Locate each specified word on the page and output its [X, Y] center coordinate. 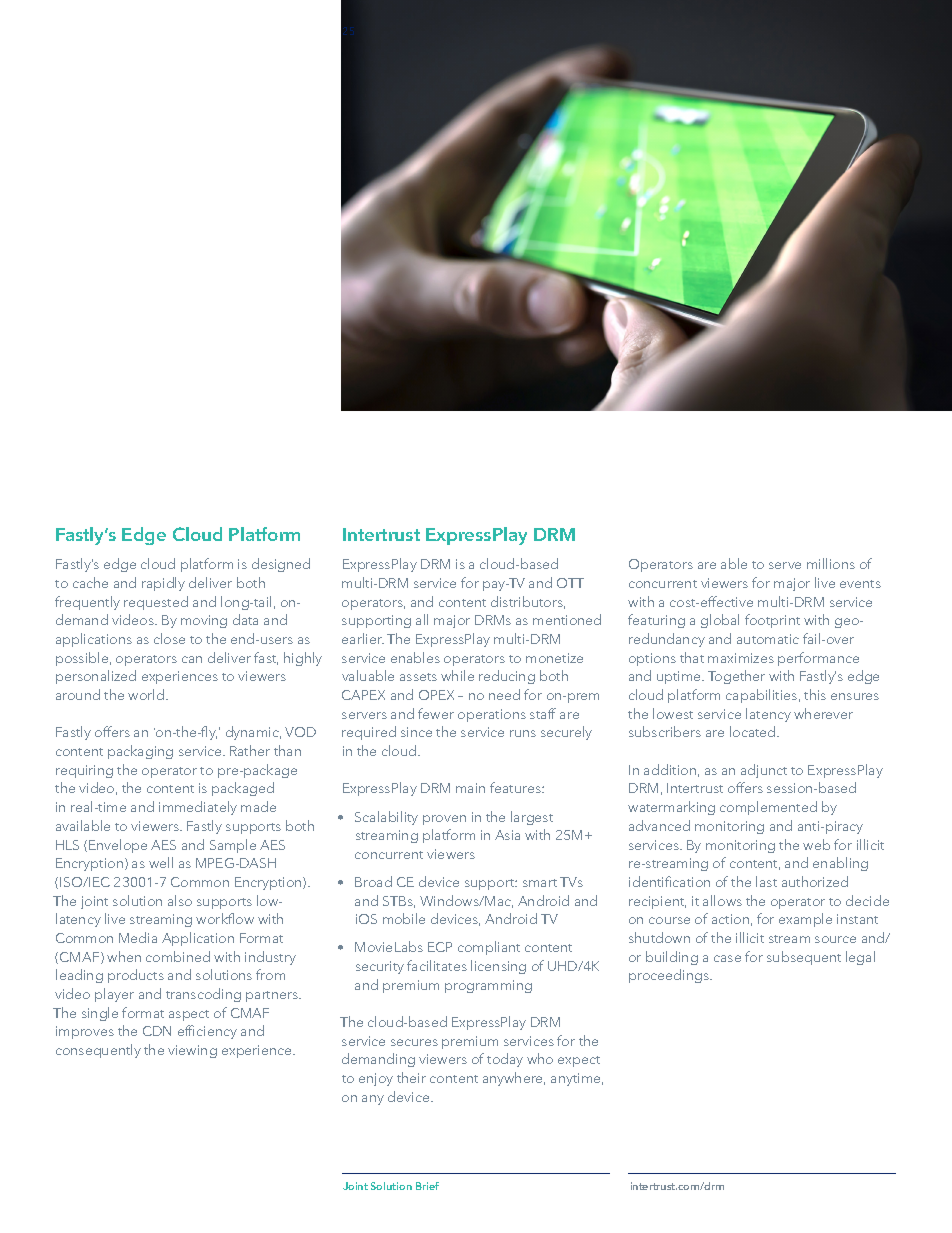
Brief [427, 1186]
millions [831, 563]
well [161, 862]
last [766, 881]
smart [540, 883]
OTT [570, 583]
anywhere [514, 1079]
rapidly [163, 584]
